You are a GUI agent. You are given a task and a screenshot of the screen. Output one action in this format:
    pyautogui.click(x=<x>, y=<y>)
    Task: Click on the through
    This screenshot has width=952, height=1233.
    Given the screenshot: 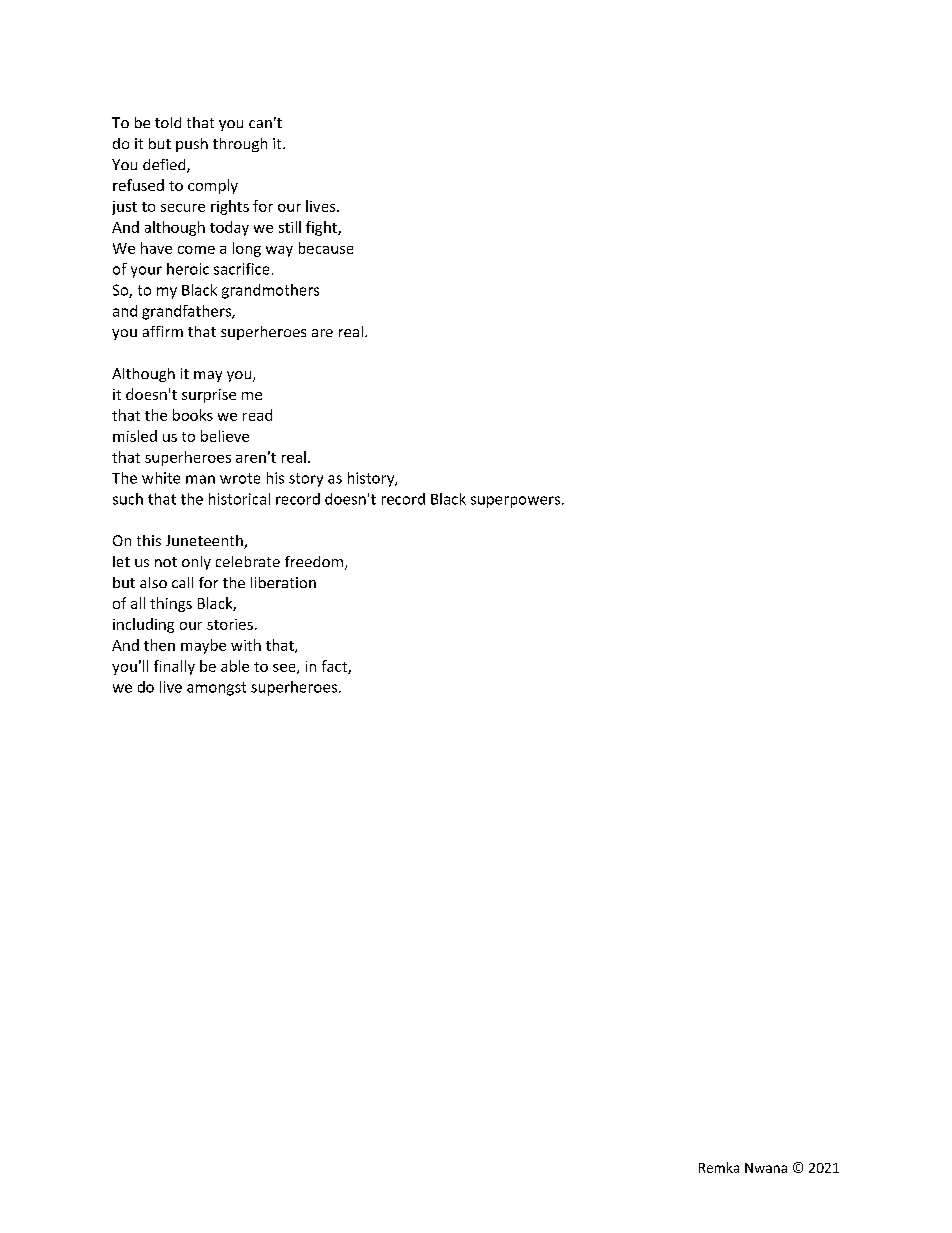 What is the action you would take?
    pyautogui.click(x=240, y=145)
